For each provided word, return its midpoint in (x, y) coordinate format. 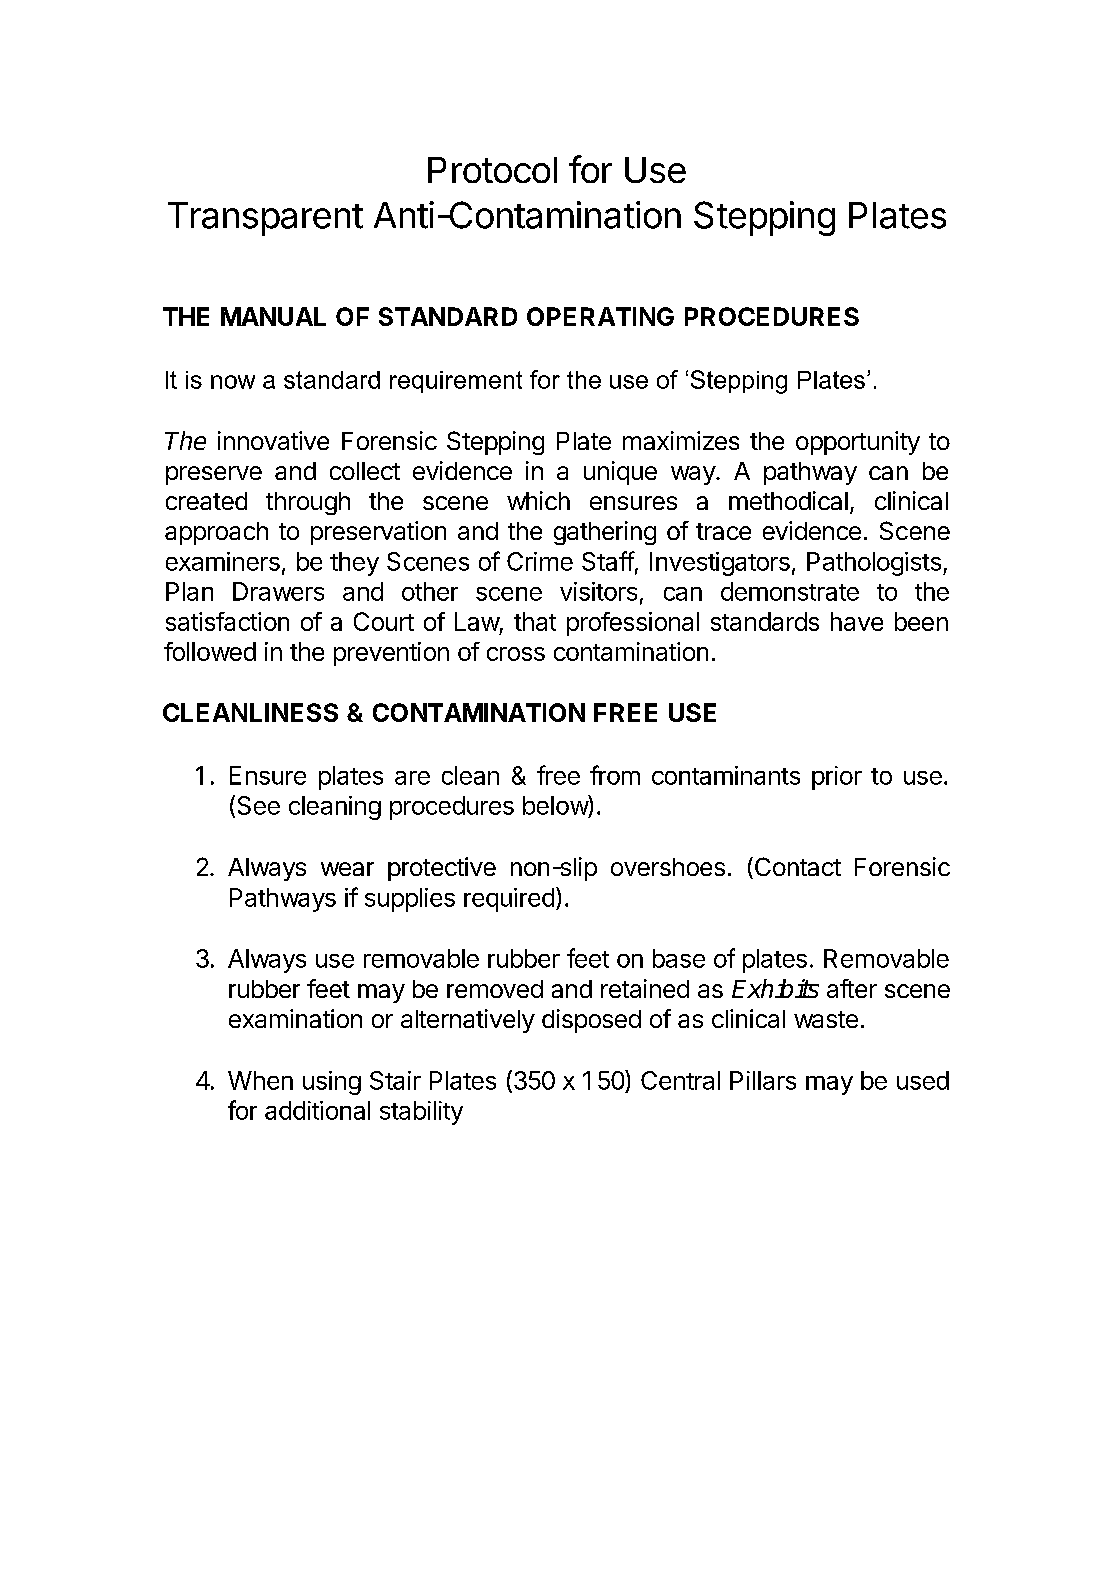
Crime (540, 561)
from (615, 775)
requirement (456, 382)
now (233, 382)
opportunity (858, 443)
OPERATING (600, 316)
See (259, 805)
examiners (223, 561)
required (509, 900)
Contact (796, 868)
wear (347, 869)
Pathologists (874, 564)
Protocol (492, 170)
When (260, 1080)
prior (837, 778)
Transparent (265, 219)
